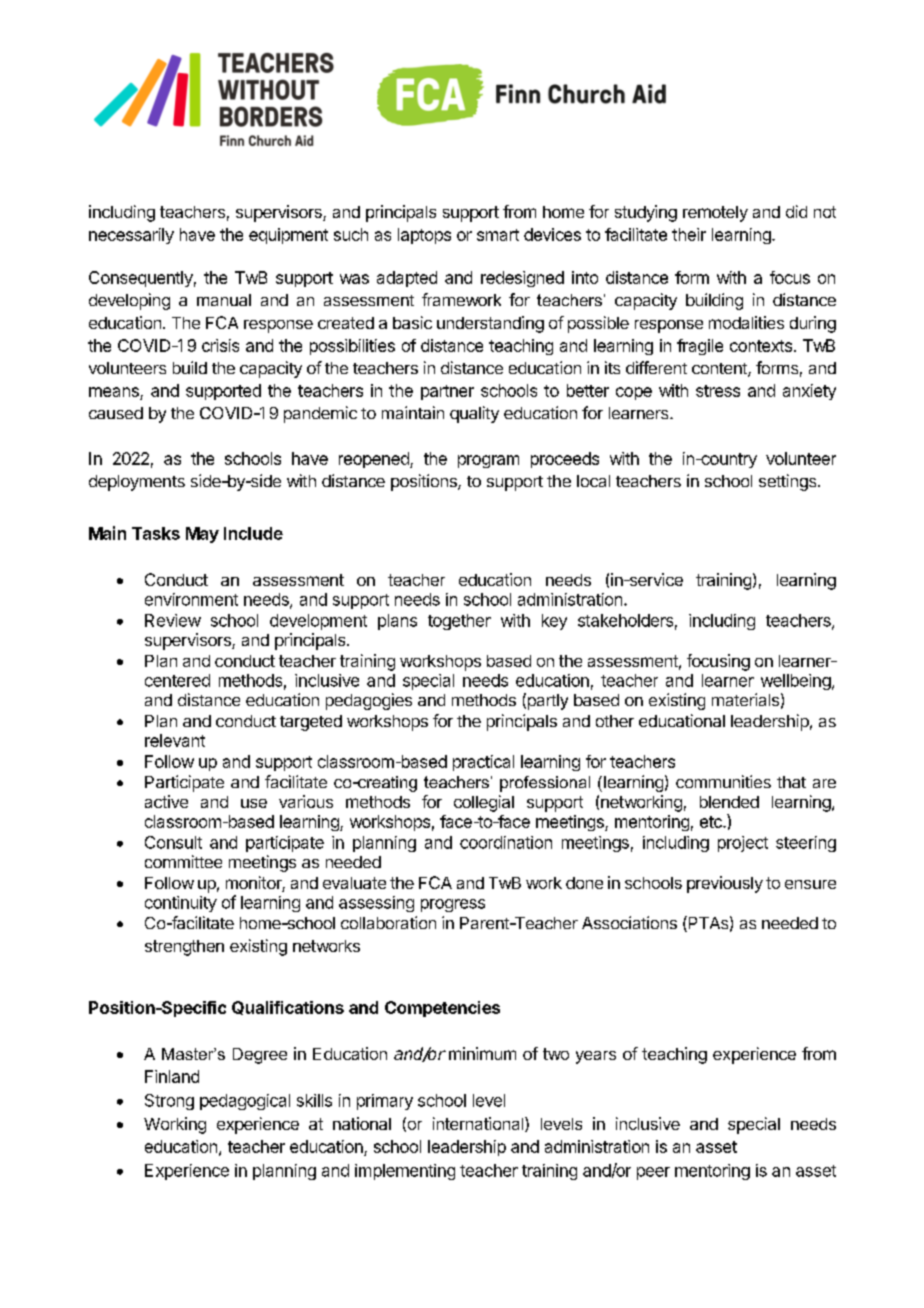 This screenshot has width=924, height=1308. I want to click on environment, so click(191, 599).
